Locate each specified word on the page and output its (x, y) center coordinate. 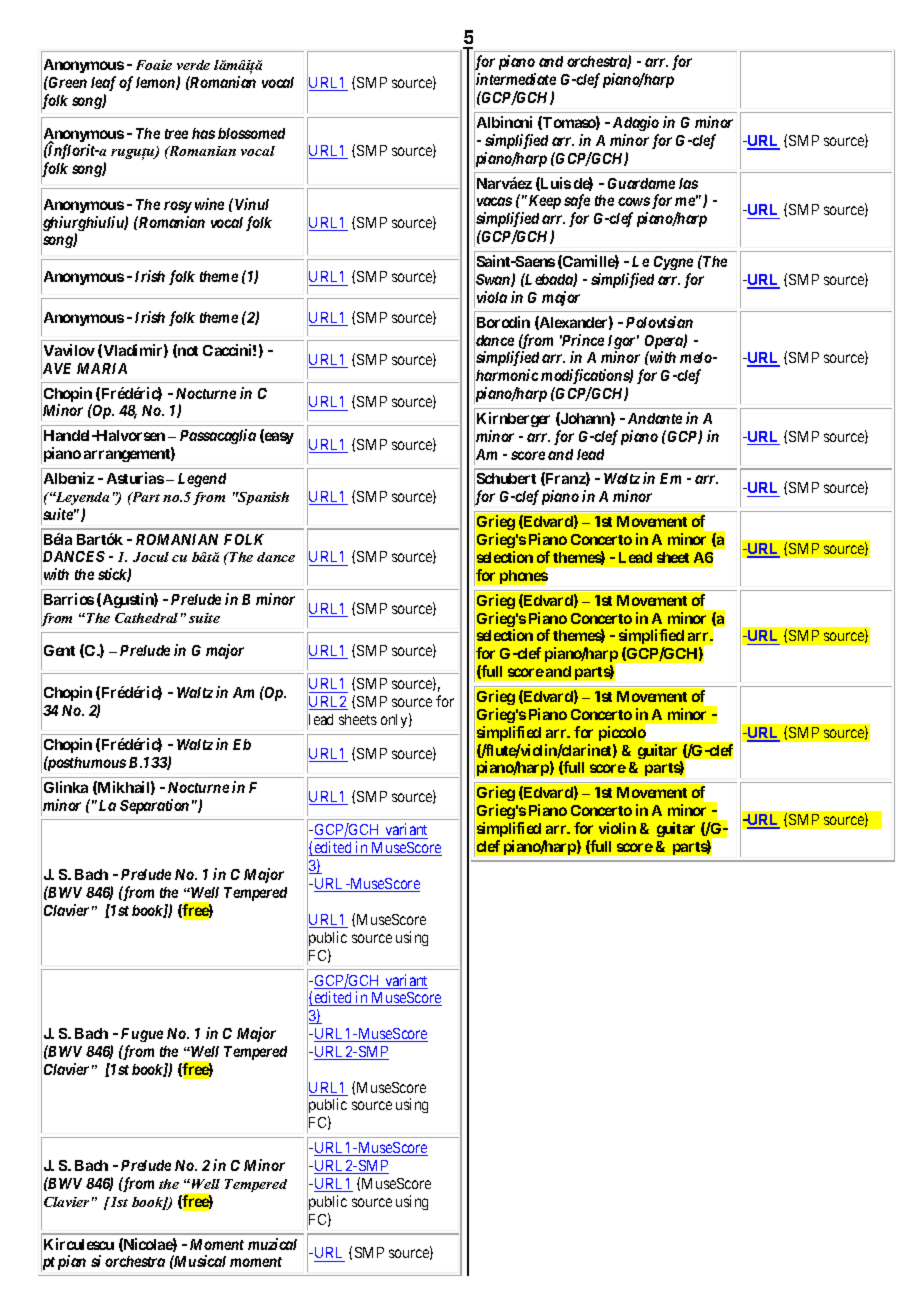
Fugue (142, 1035)
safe (577, 203)
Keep (543, 202)
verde (193, 65)
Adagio (636, 123)
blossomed (251, 133)
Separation (154, 806)
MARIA (102, 368)
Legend (202, 480)
